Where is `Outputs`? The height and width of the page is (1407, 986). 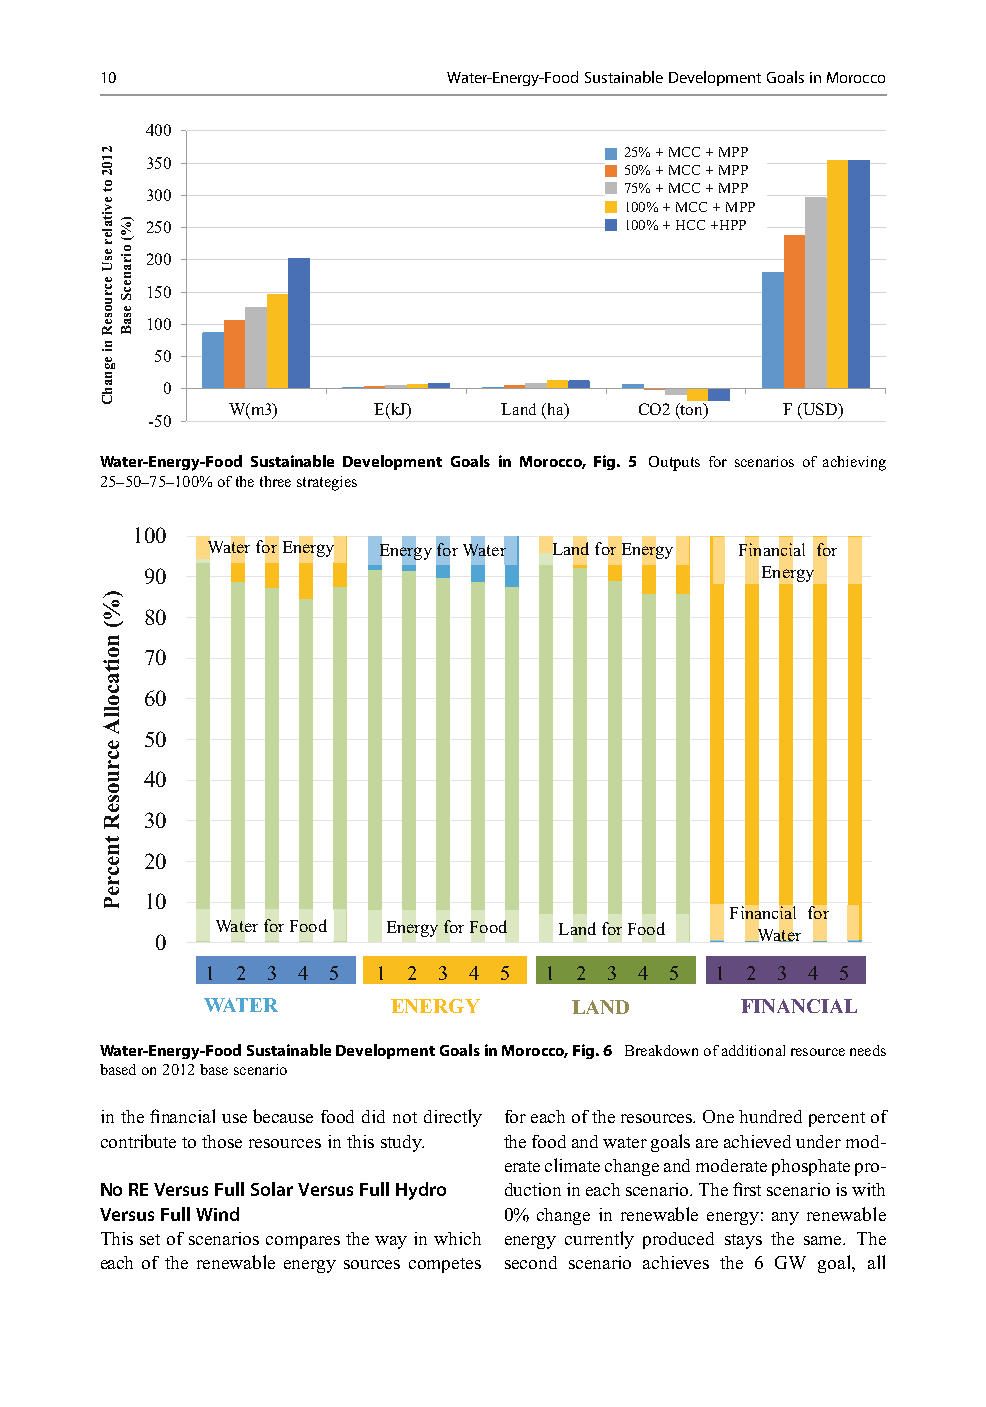
Outputs is located at coordinates (674, 463).
